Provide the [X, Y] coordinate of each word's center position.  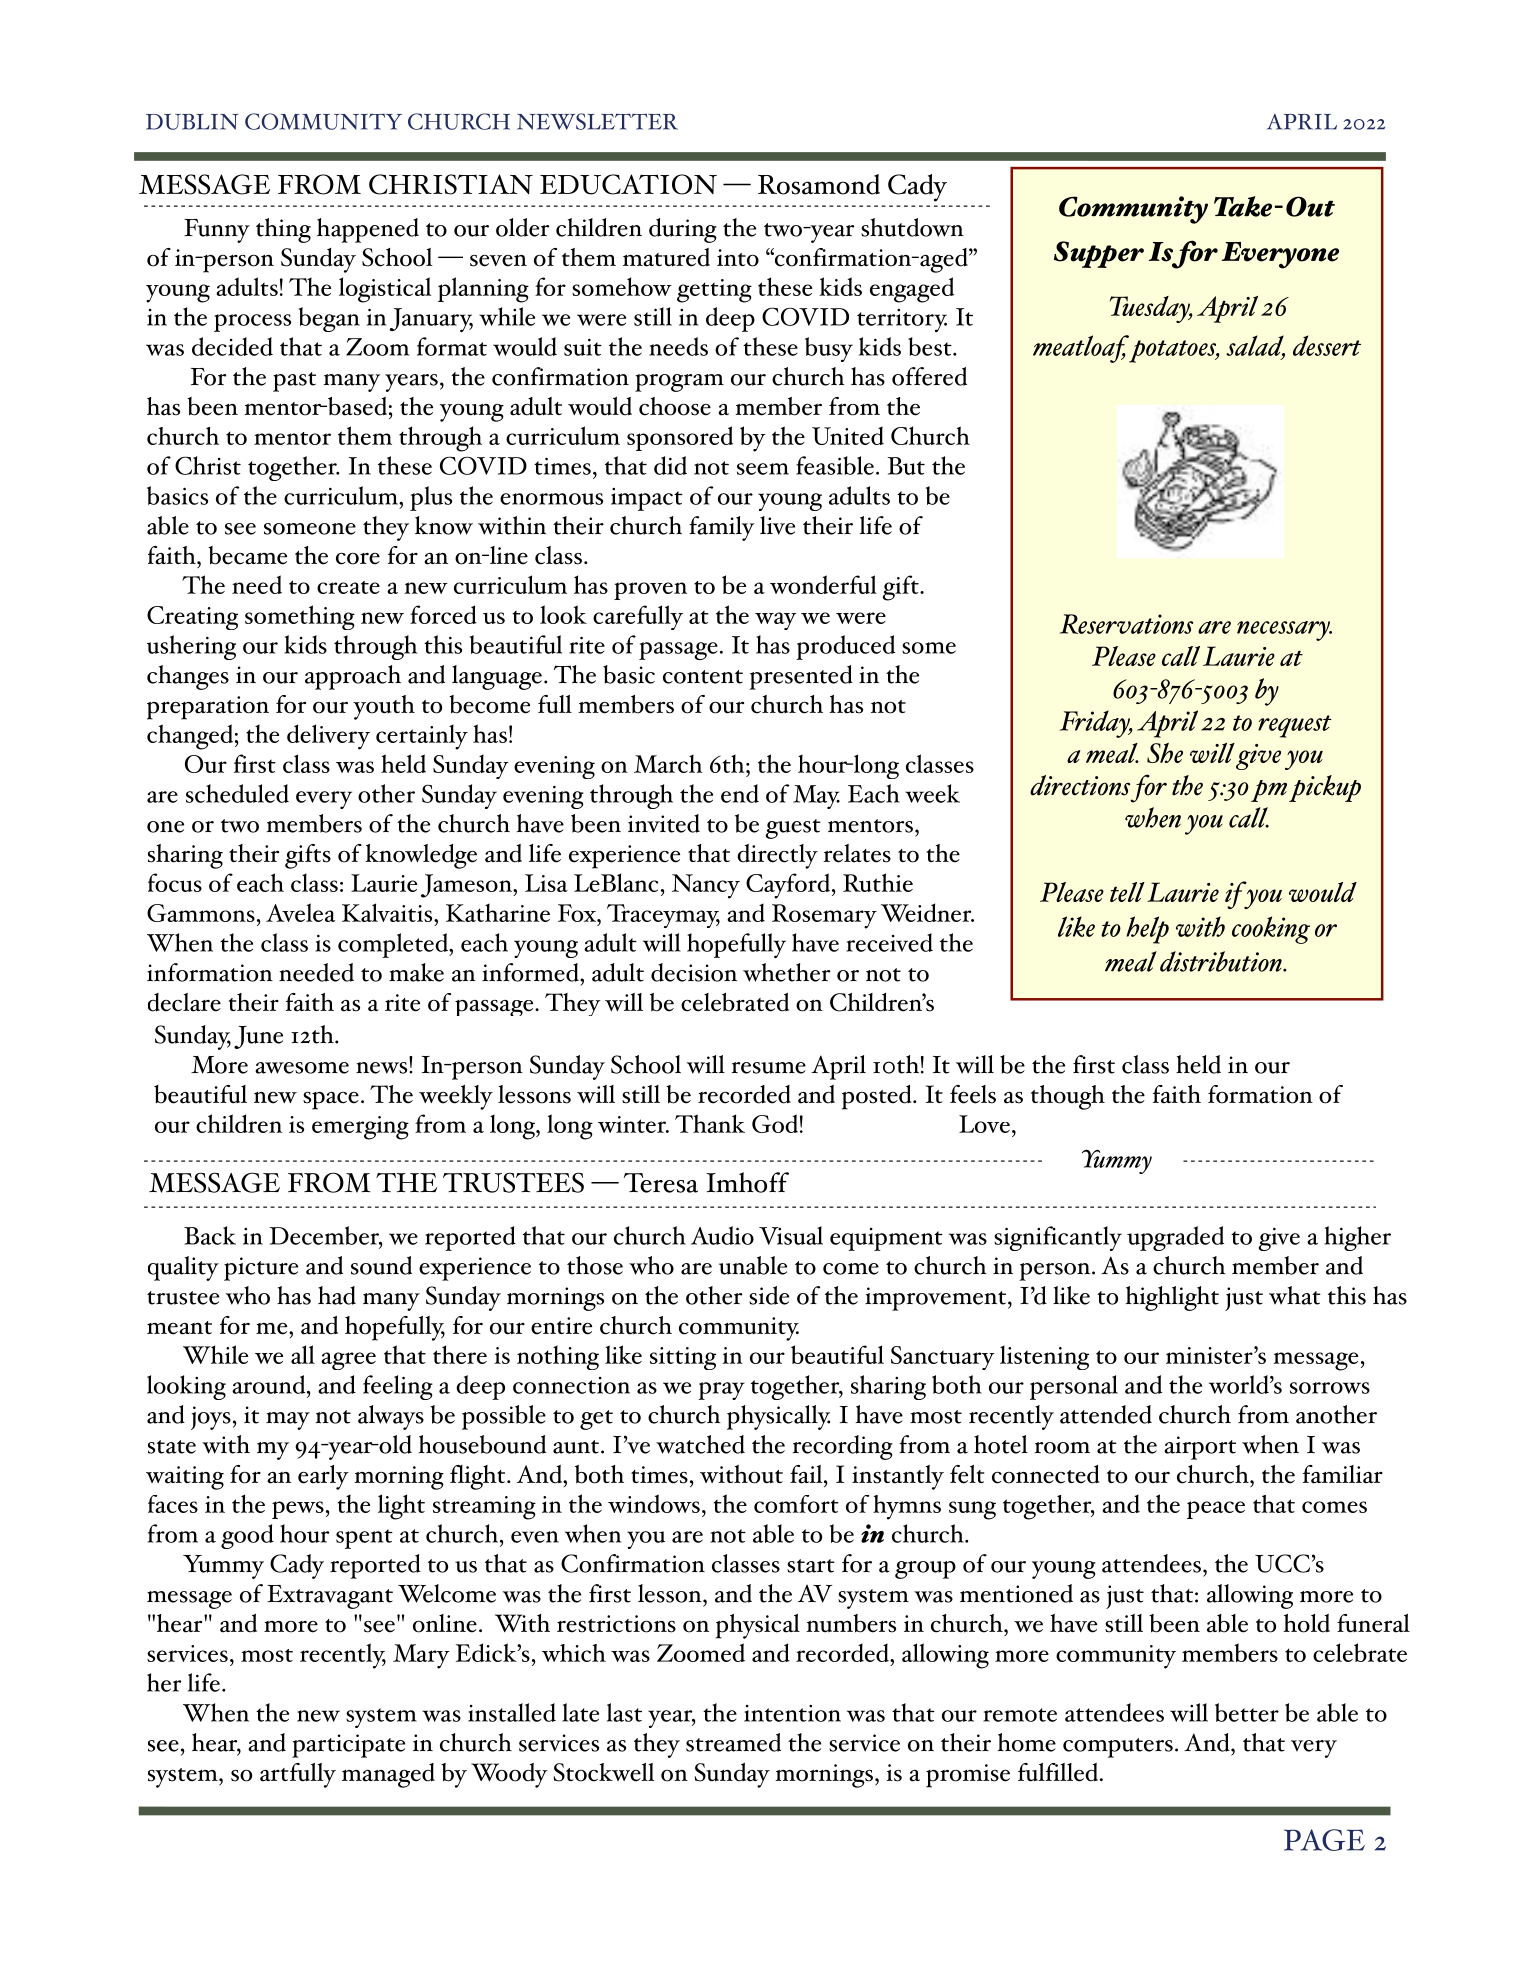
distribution [1222, 961]
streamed [733, 1742]
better [1247, 1712]
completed [394, 945]
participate [348, 1746]
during [683, 230]
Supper [1099, 254]
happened [368, 230]
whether [786, 972]
